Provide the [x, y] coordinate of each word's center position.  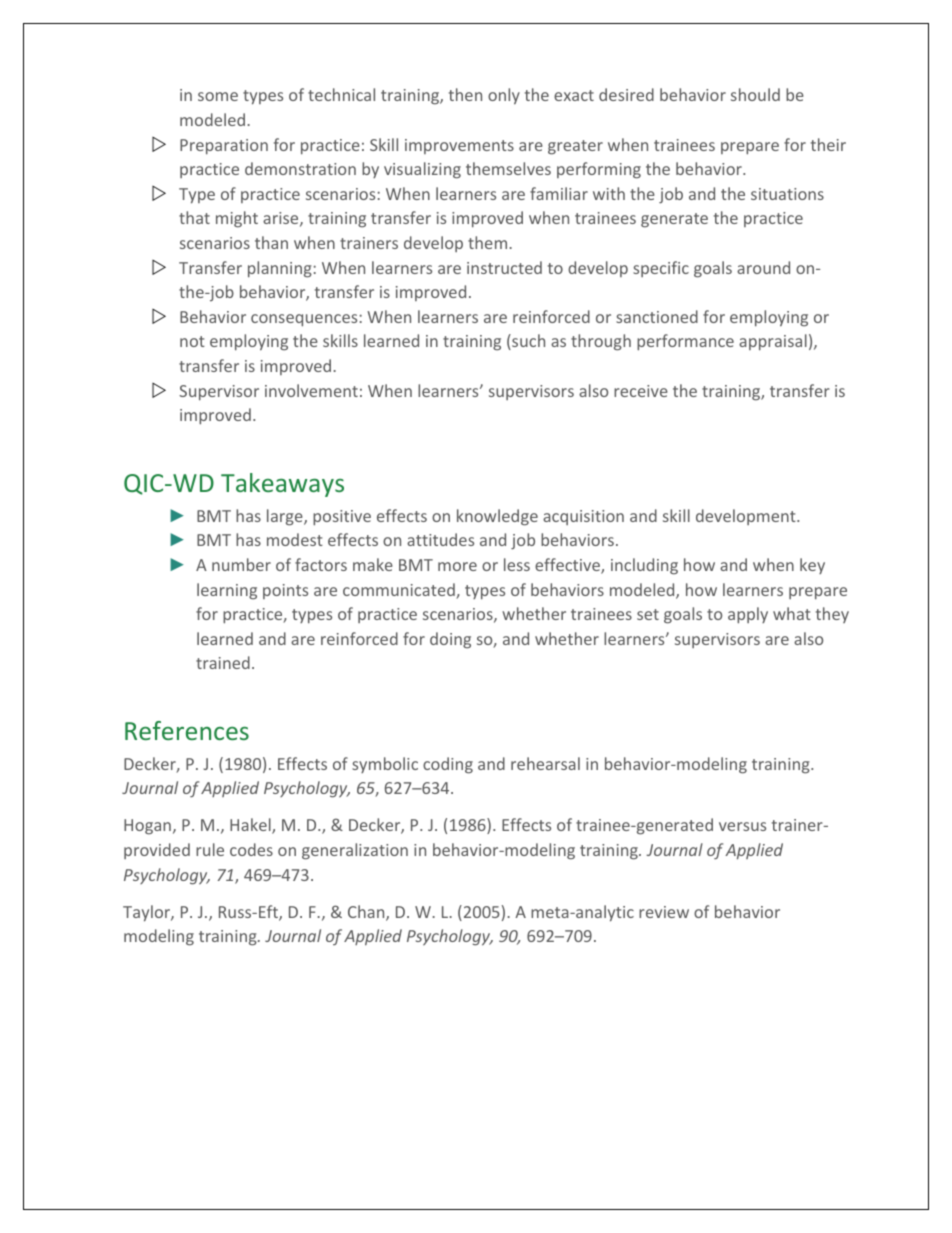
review [664, 912]
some [218, 96]
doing [450, 640]
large [286, 517]
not [192, 341]
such [527, 342]
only [504, 96]
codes [251, 849]
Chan [367, 913]
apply [748, 615]
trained [223, 662]
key [812, 566]
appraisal [773, 342]
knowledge [497, 517]
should [755, 94]
